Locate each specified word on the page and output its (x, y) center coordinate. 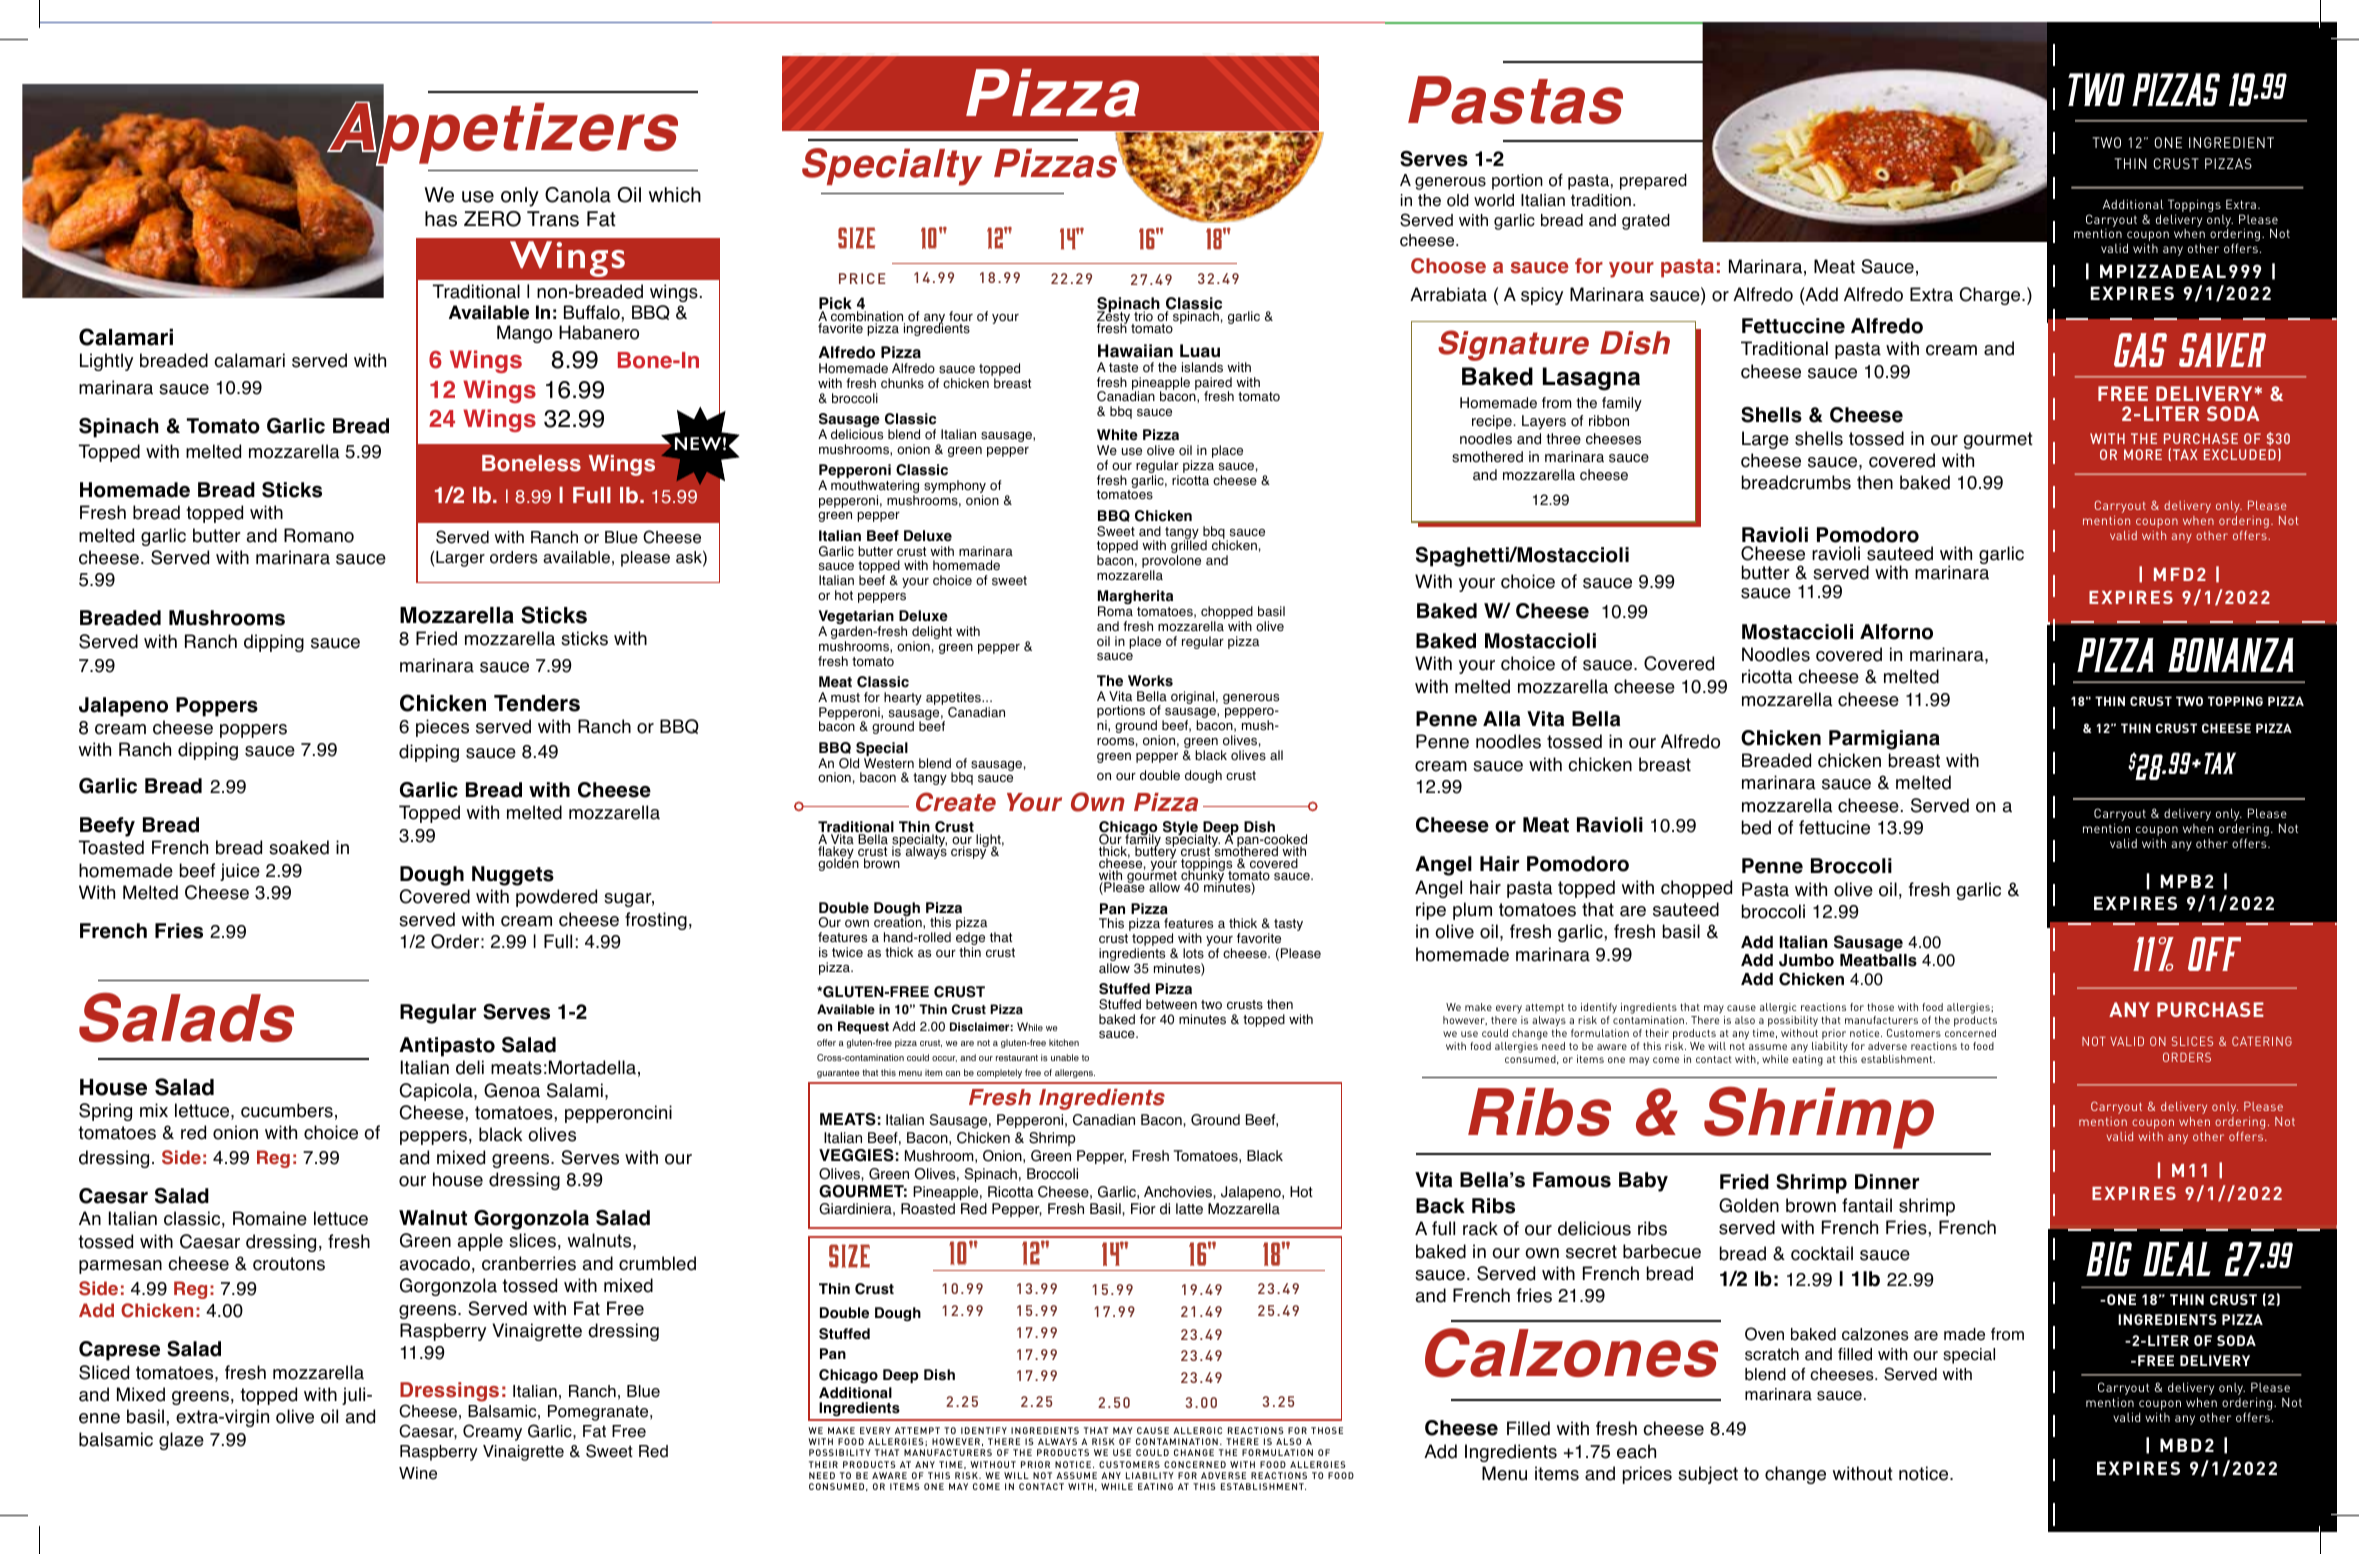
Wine (418, 1473)
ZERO (492, 219)
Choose (1448, 266)
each (1636, 1451)
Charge (1991, 296)
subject (1708, 1475)
